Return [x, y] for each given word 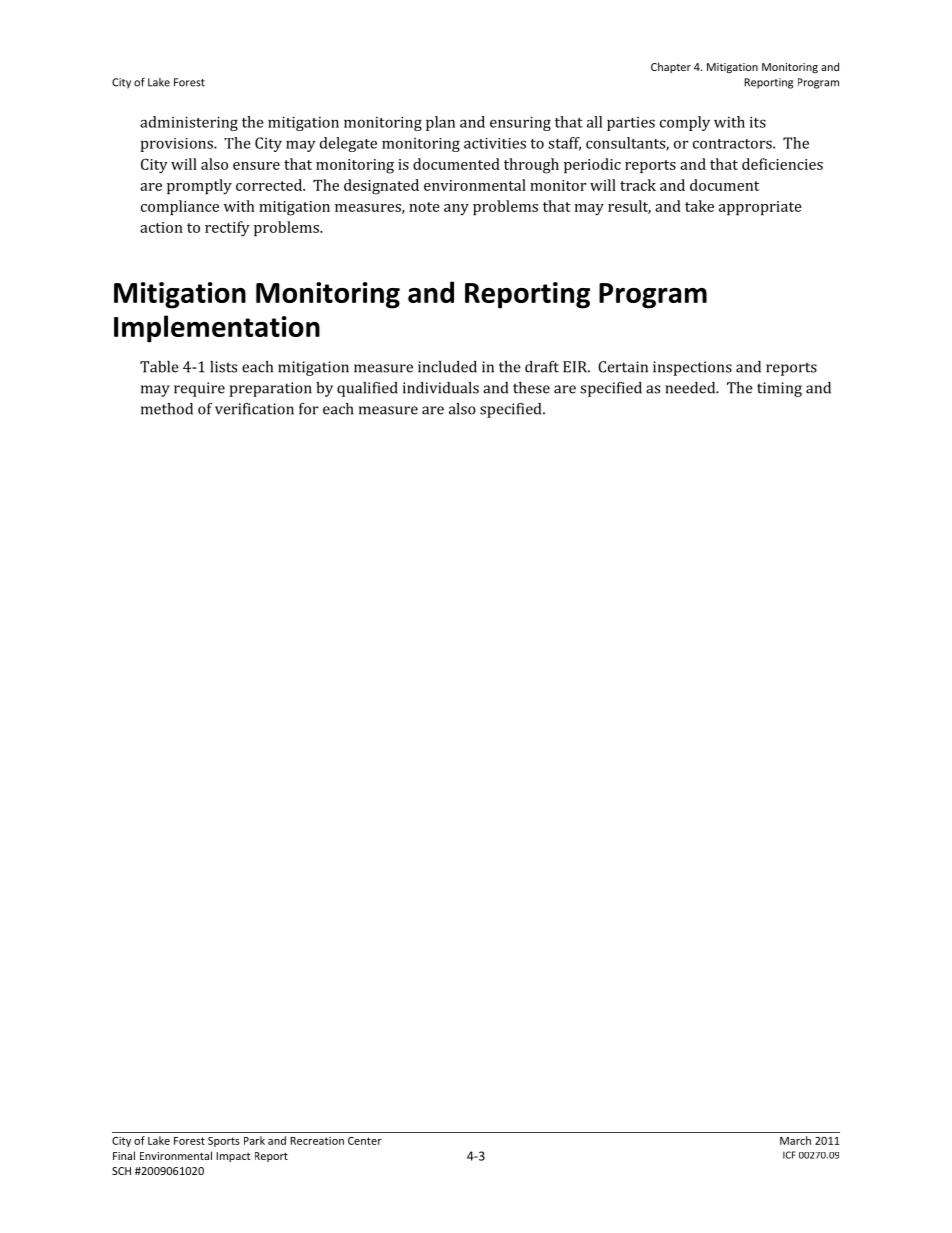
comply [685, 123]
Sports [224, 1142]
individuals [441, 388]
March [795, 1140]
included [447, 367]
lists [223, 367]
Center [365, 1141]
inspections [692, 368]
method [167, 409]
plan [440, 123]
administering [189, 123]
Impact [233, 1157]
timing [779, 389]
